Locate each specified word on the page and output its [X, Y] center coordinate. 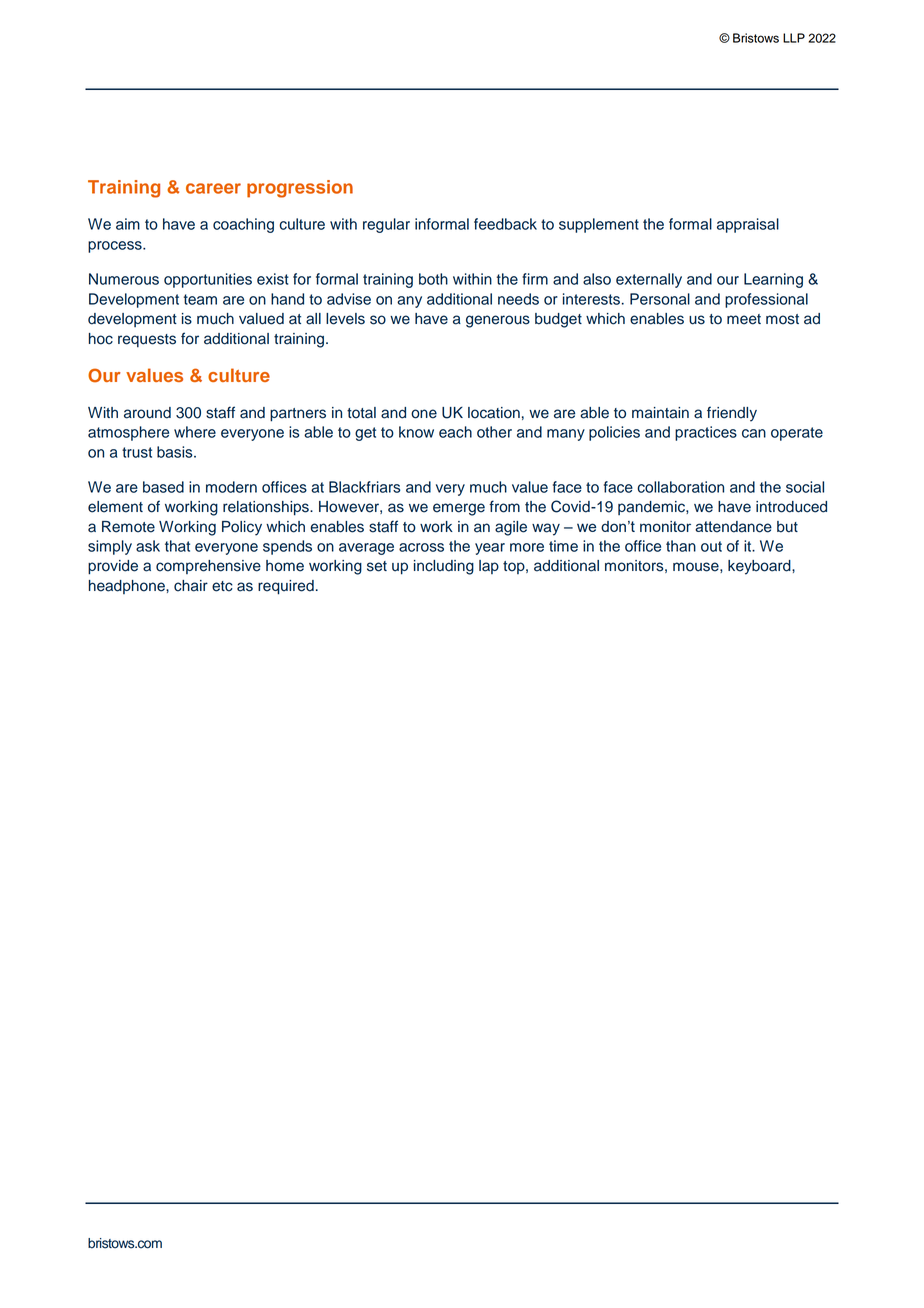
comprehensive [208, 567]
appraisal [748, 225]
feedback [505, 224]
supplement [599, 225]
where [195, 432]
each [455, 432]
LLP [794, 38]
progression [300, 189]
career [213, 188]
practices [706, 433]
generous [498, 321]
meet [744, 319]
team [200, 299]
